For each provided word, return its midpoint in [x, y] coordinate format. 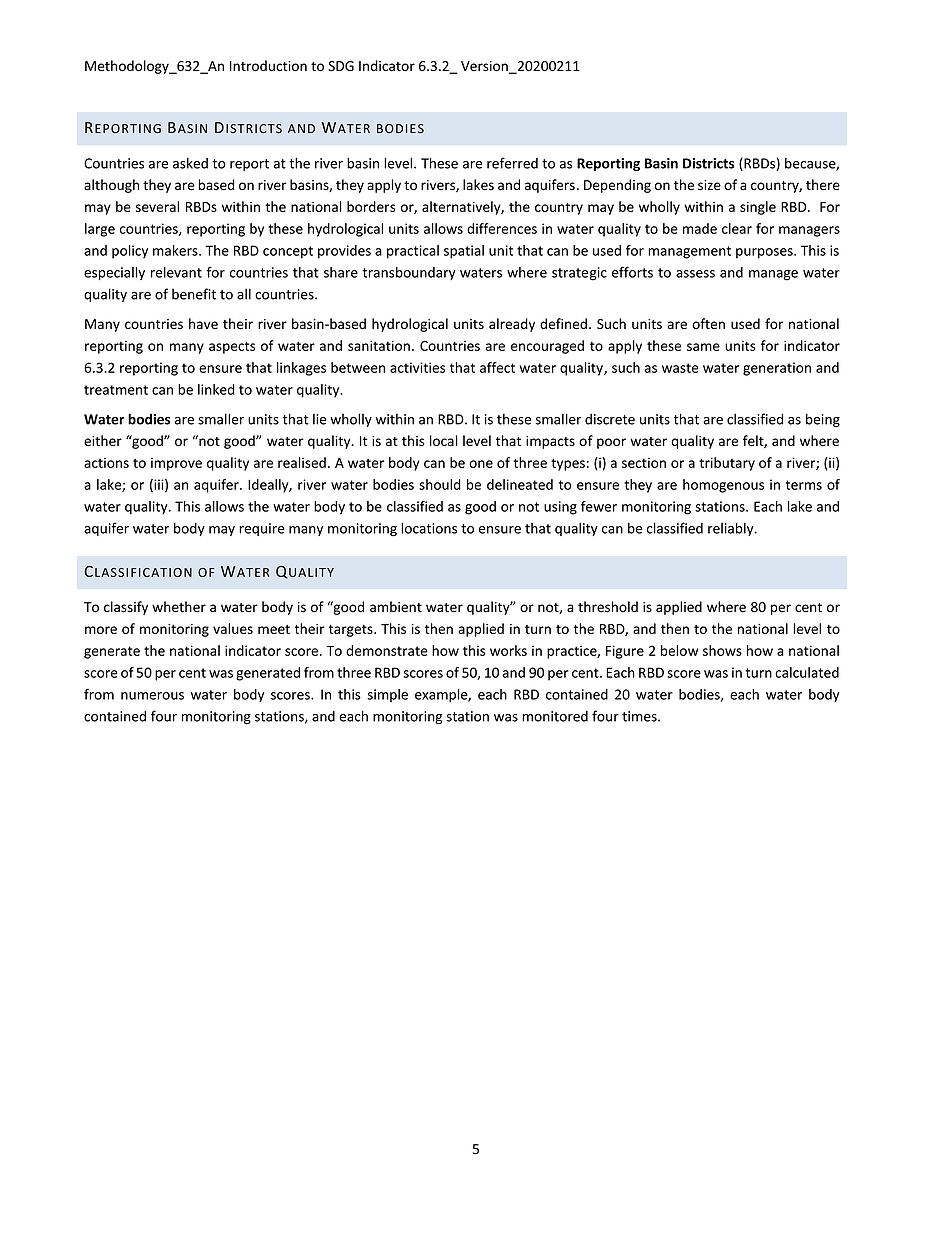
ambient [396, 607]
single [758, 208]
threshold [608, 607]
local [444, 440]
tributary [727, 464]
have [203, 323]
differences [502, 228]
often [708, 323]
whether [179, 607]
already [512, 325]
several [157, 206]
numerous [152, 696]
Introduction [268, 65]
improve [176, 464]
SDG [341, 66]
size [709, 185]
